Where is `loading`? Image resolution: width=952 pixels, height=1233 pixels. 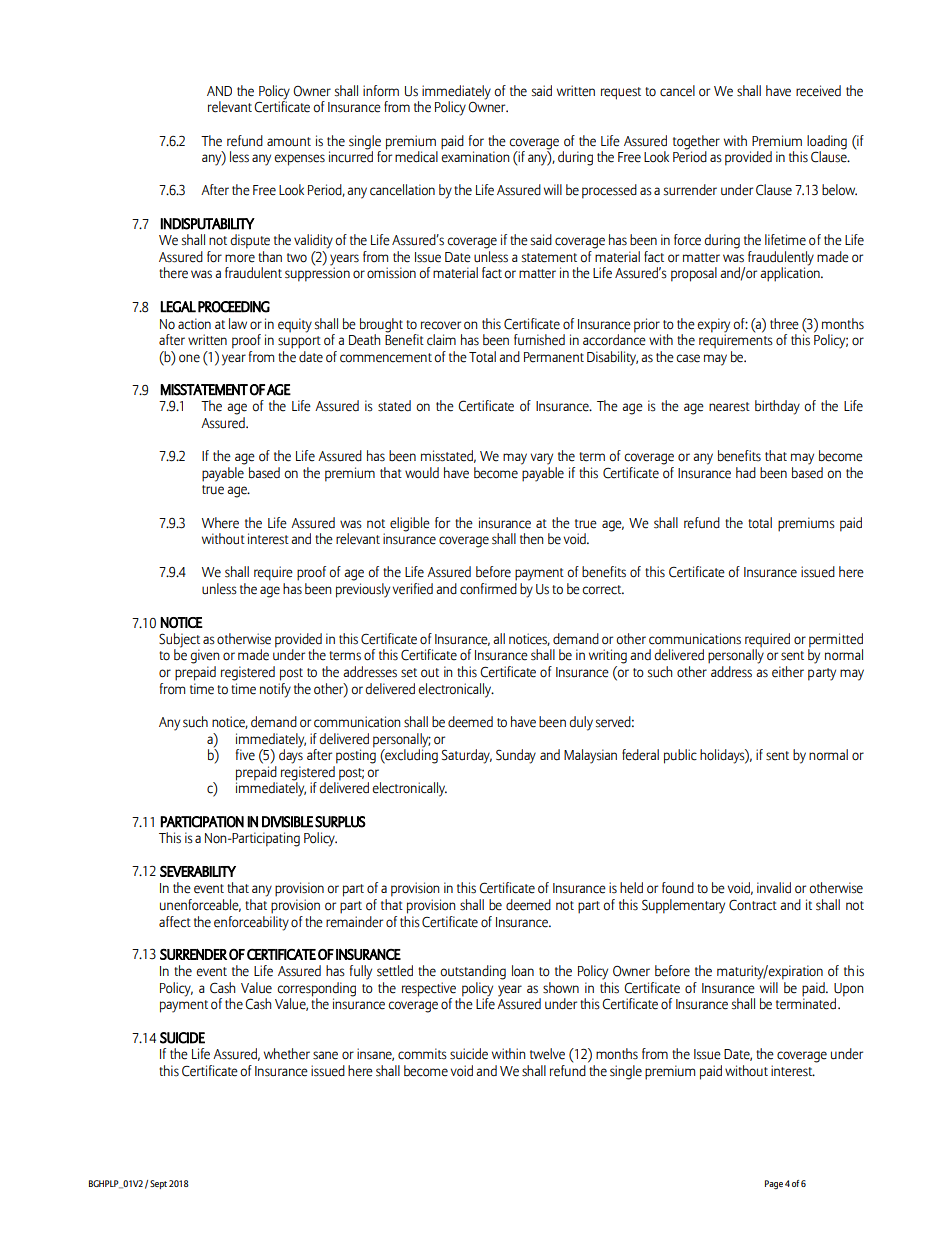
loading is located at coordinates (827, 142).
